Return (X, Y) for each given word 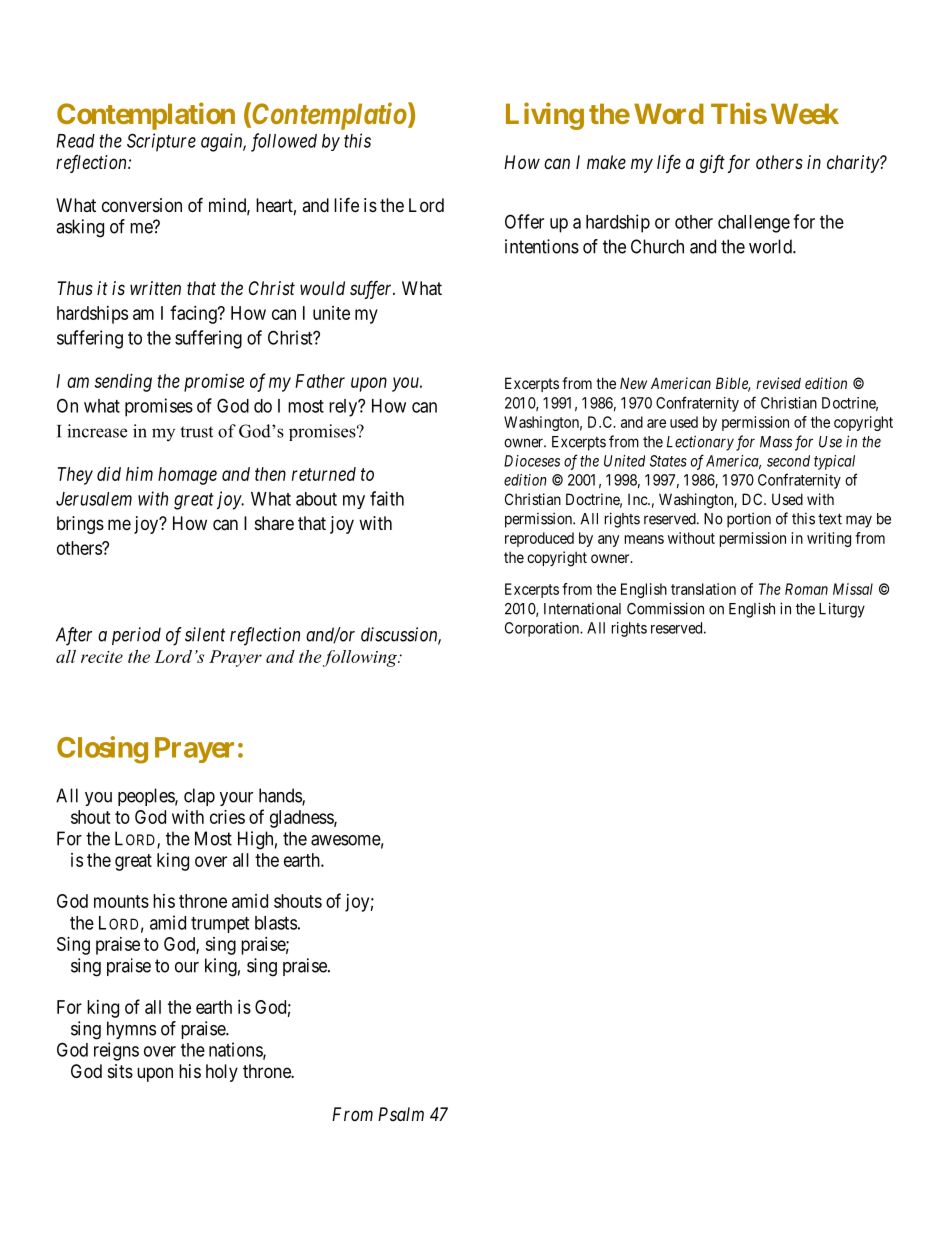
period (136, 636)
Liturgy (842, 610)
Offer (524, 221)
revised (778, 383)
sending (123, 383)
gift (712, 164)
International (582, 609)
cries (227, 817)
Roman (806, 589)
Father (320, 381)
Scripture (161, 142)
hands (281, 796)
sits (120, 1071)
